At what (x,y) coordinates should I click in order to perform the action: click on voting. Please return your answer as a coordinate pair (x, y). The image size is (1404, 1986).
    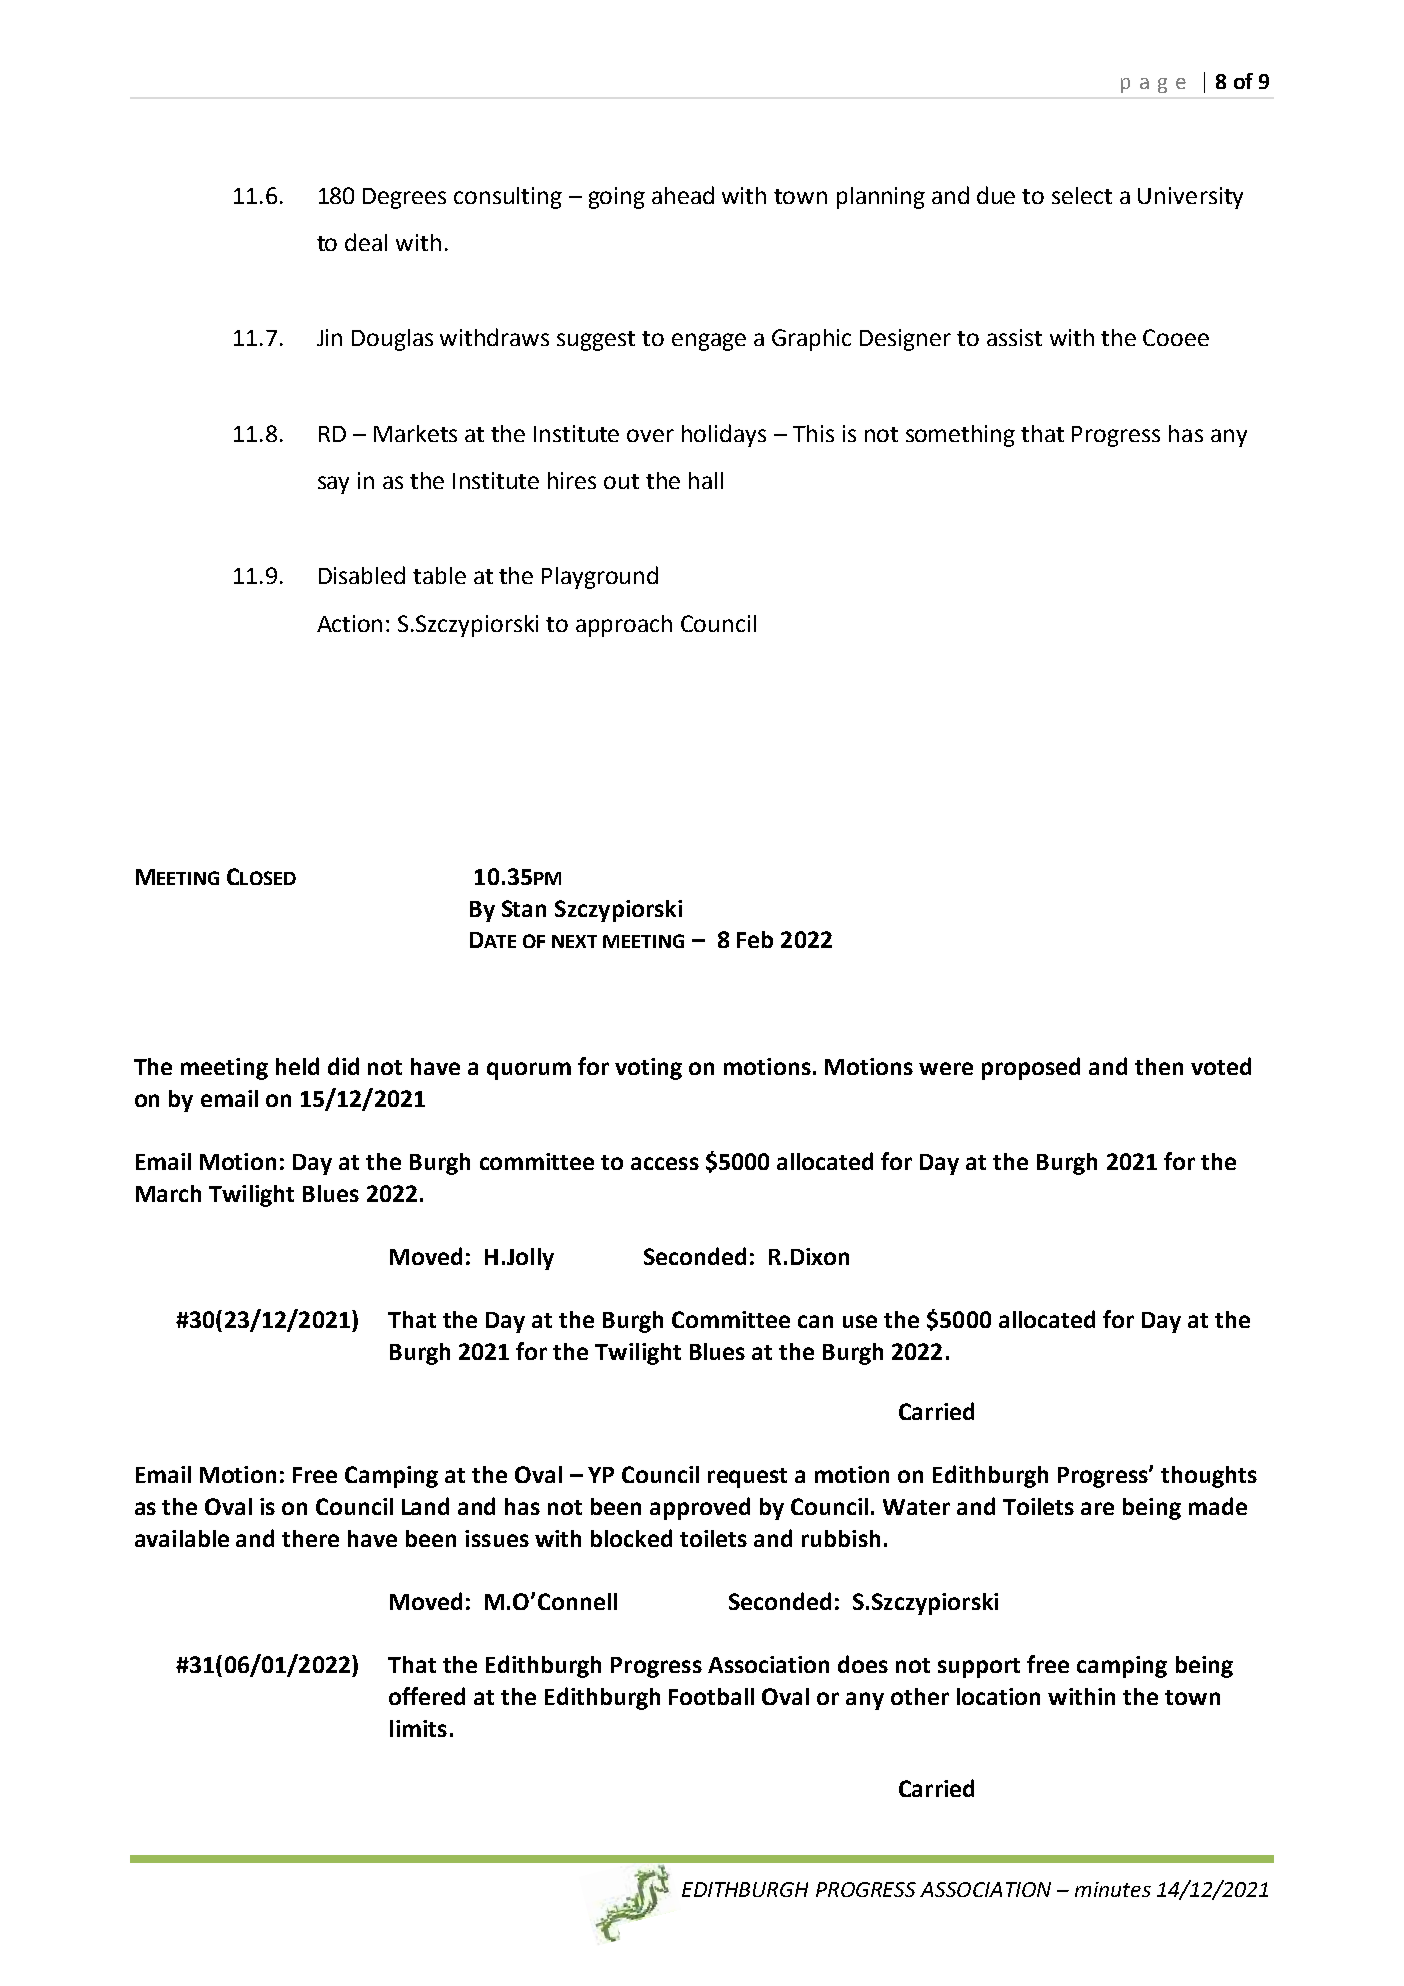
    Looking at the image, I should click on (648, 1069).
